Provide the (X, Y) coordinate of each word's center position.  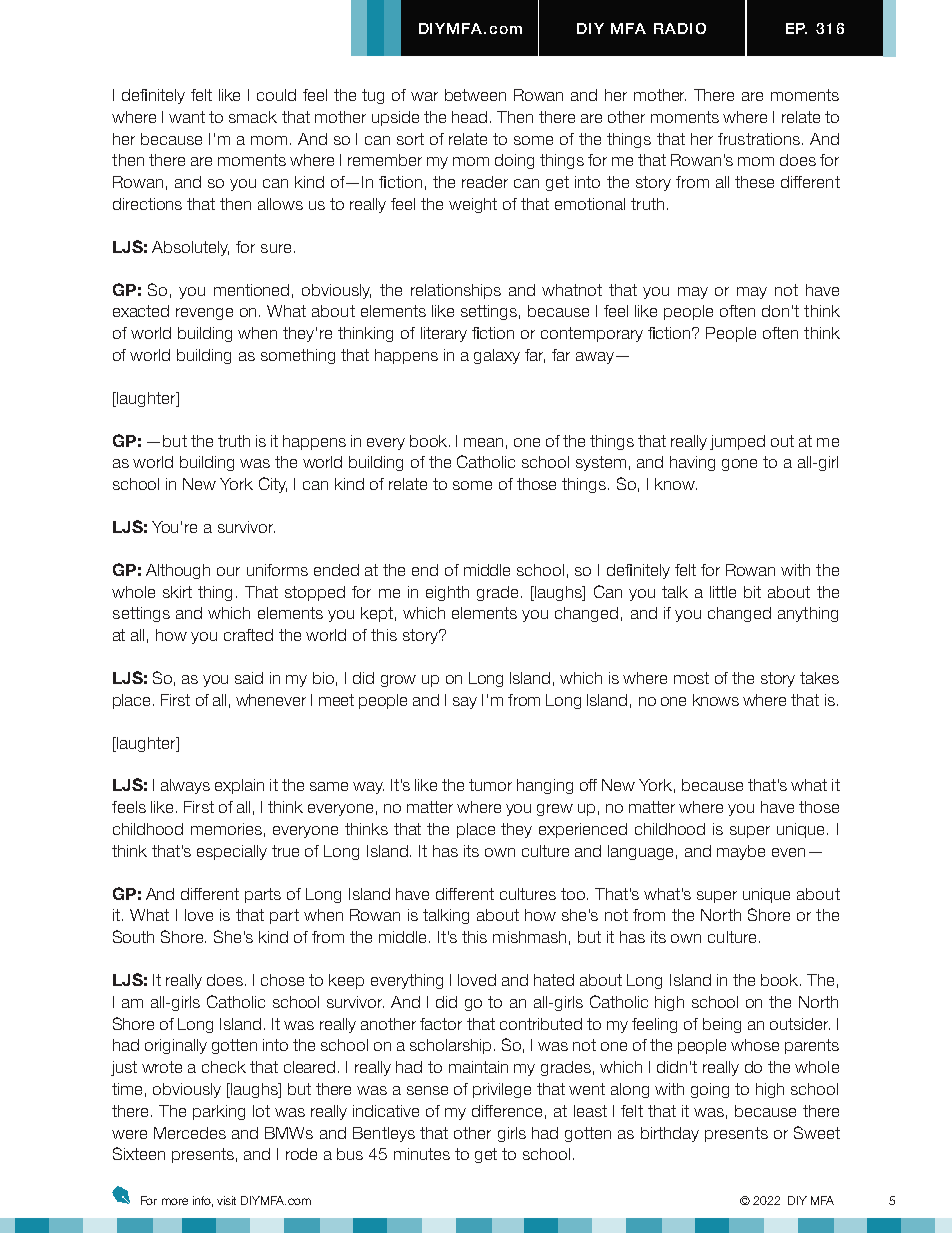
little (723, 592)
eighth (447, 593)
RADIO (680, 28)
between (475, 95)
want (187, 117)
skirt (177, 592)
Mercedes (190, 1133)
